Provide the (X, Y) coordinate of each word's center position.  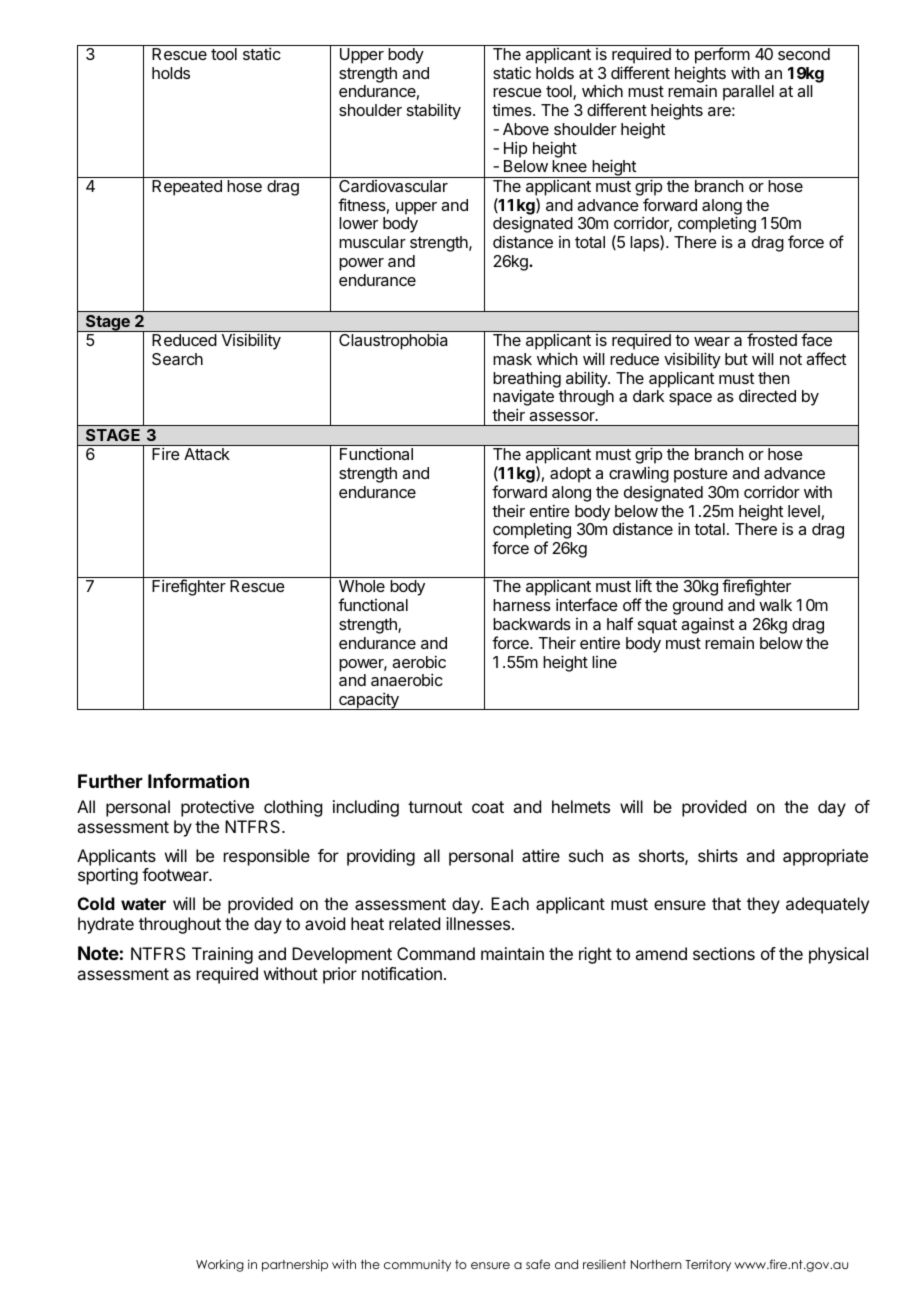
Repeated (187, 188)
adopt (570, 475)
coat (488, 807)
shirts (718, 855)
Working (220, 1266)
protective (217, 808)
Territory (708, 1265)
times (513, 110)
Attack (207, 454)
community (417, 1266)
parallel (748, 93)
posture (701, 475)
